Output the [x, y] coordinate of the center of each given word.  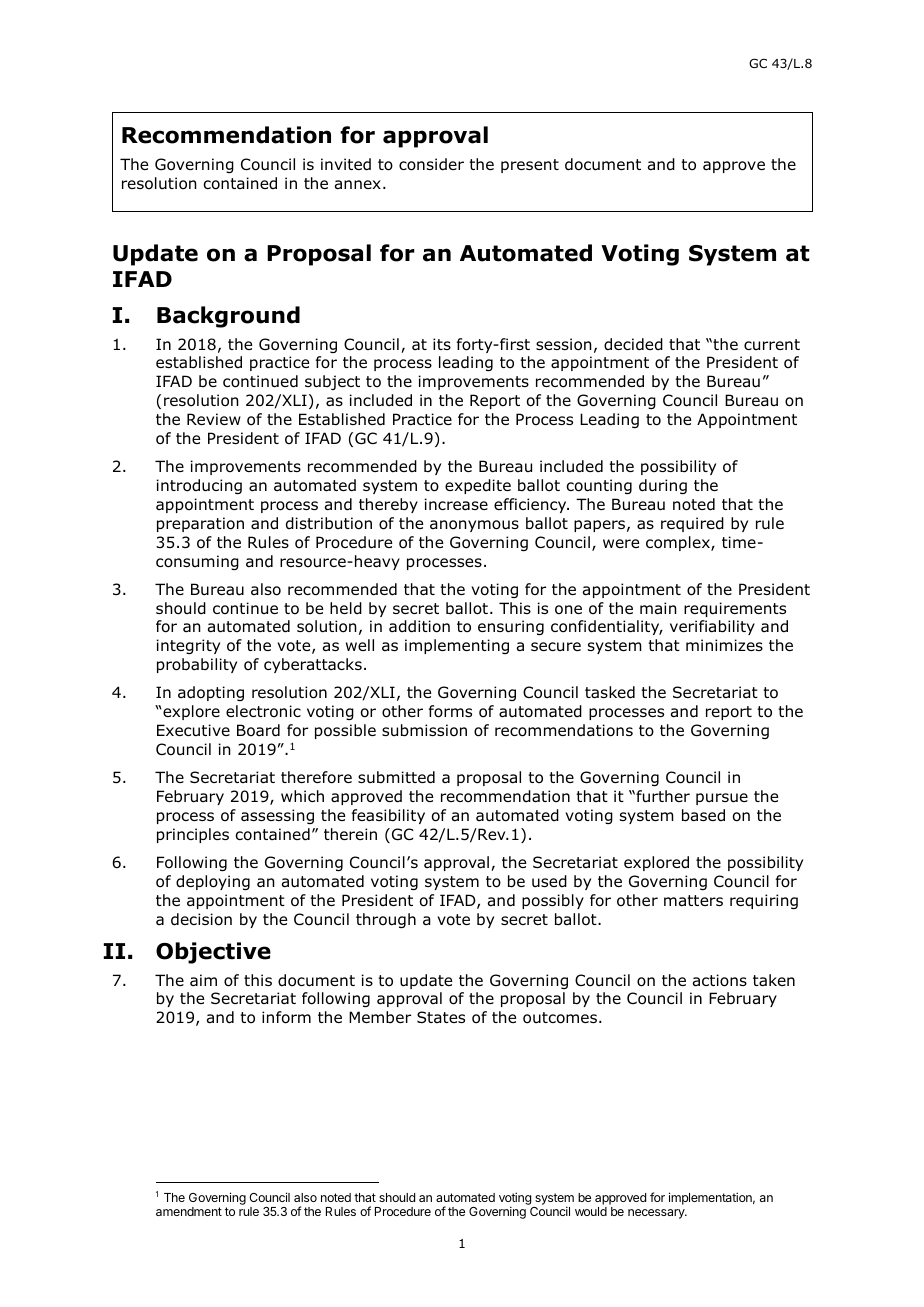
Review [214, 419]
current [772, 344]
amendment [189, 1211]
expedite [478, 486]
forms [450, 711]
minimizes [724, 645]
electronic [263, 711]
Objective [213, 953]
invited [346, 164]
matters [693, 901]
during [663, 486]
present [530, 166]
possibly [553, 901]
